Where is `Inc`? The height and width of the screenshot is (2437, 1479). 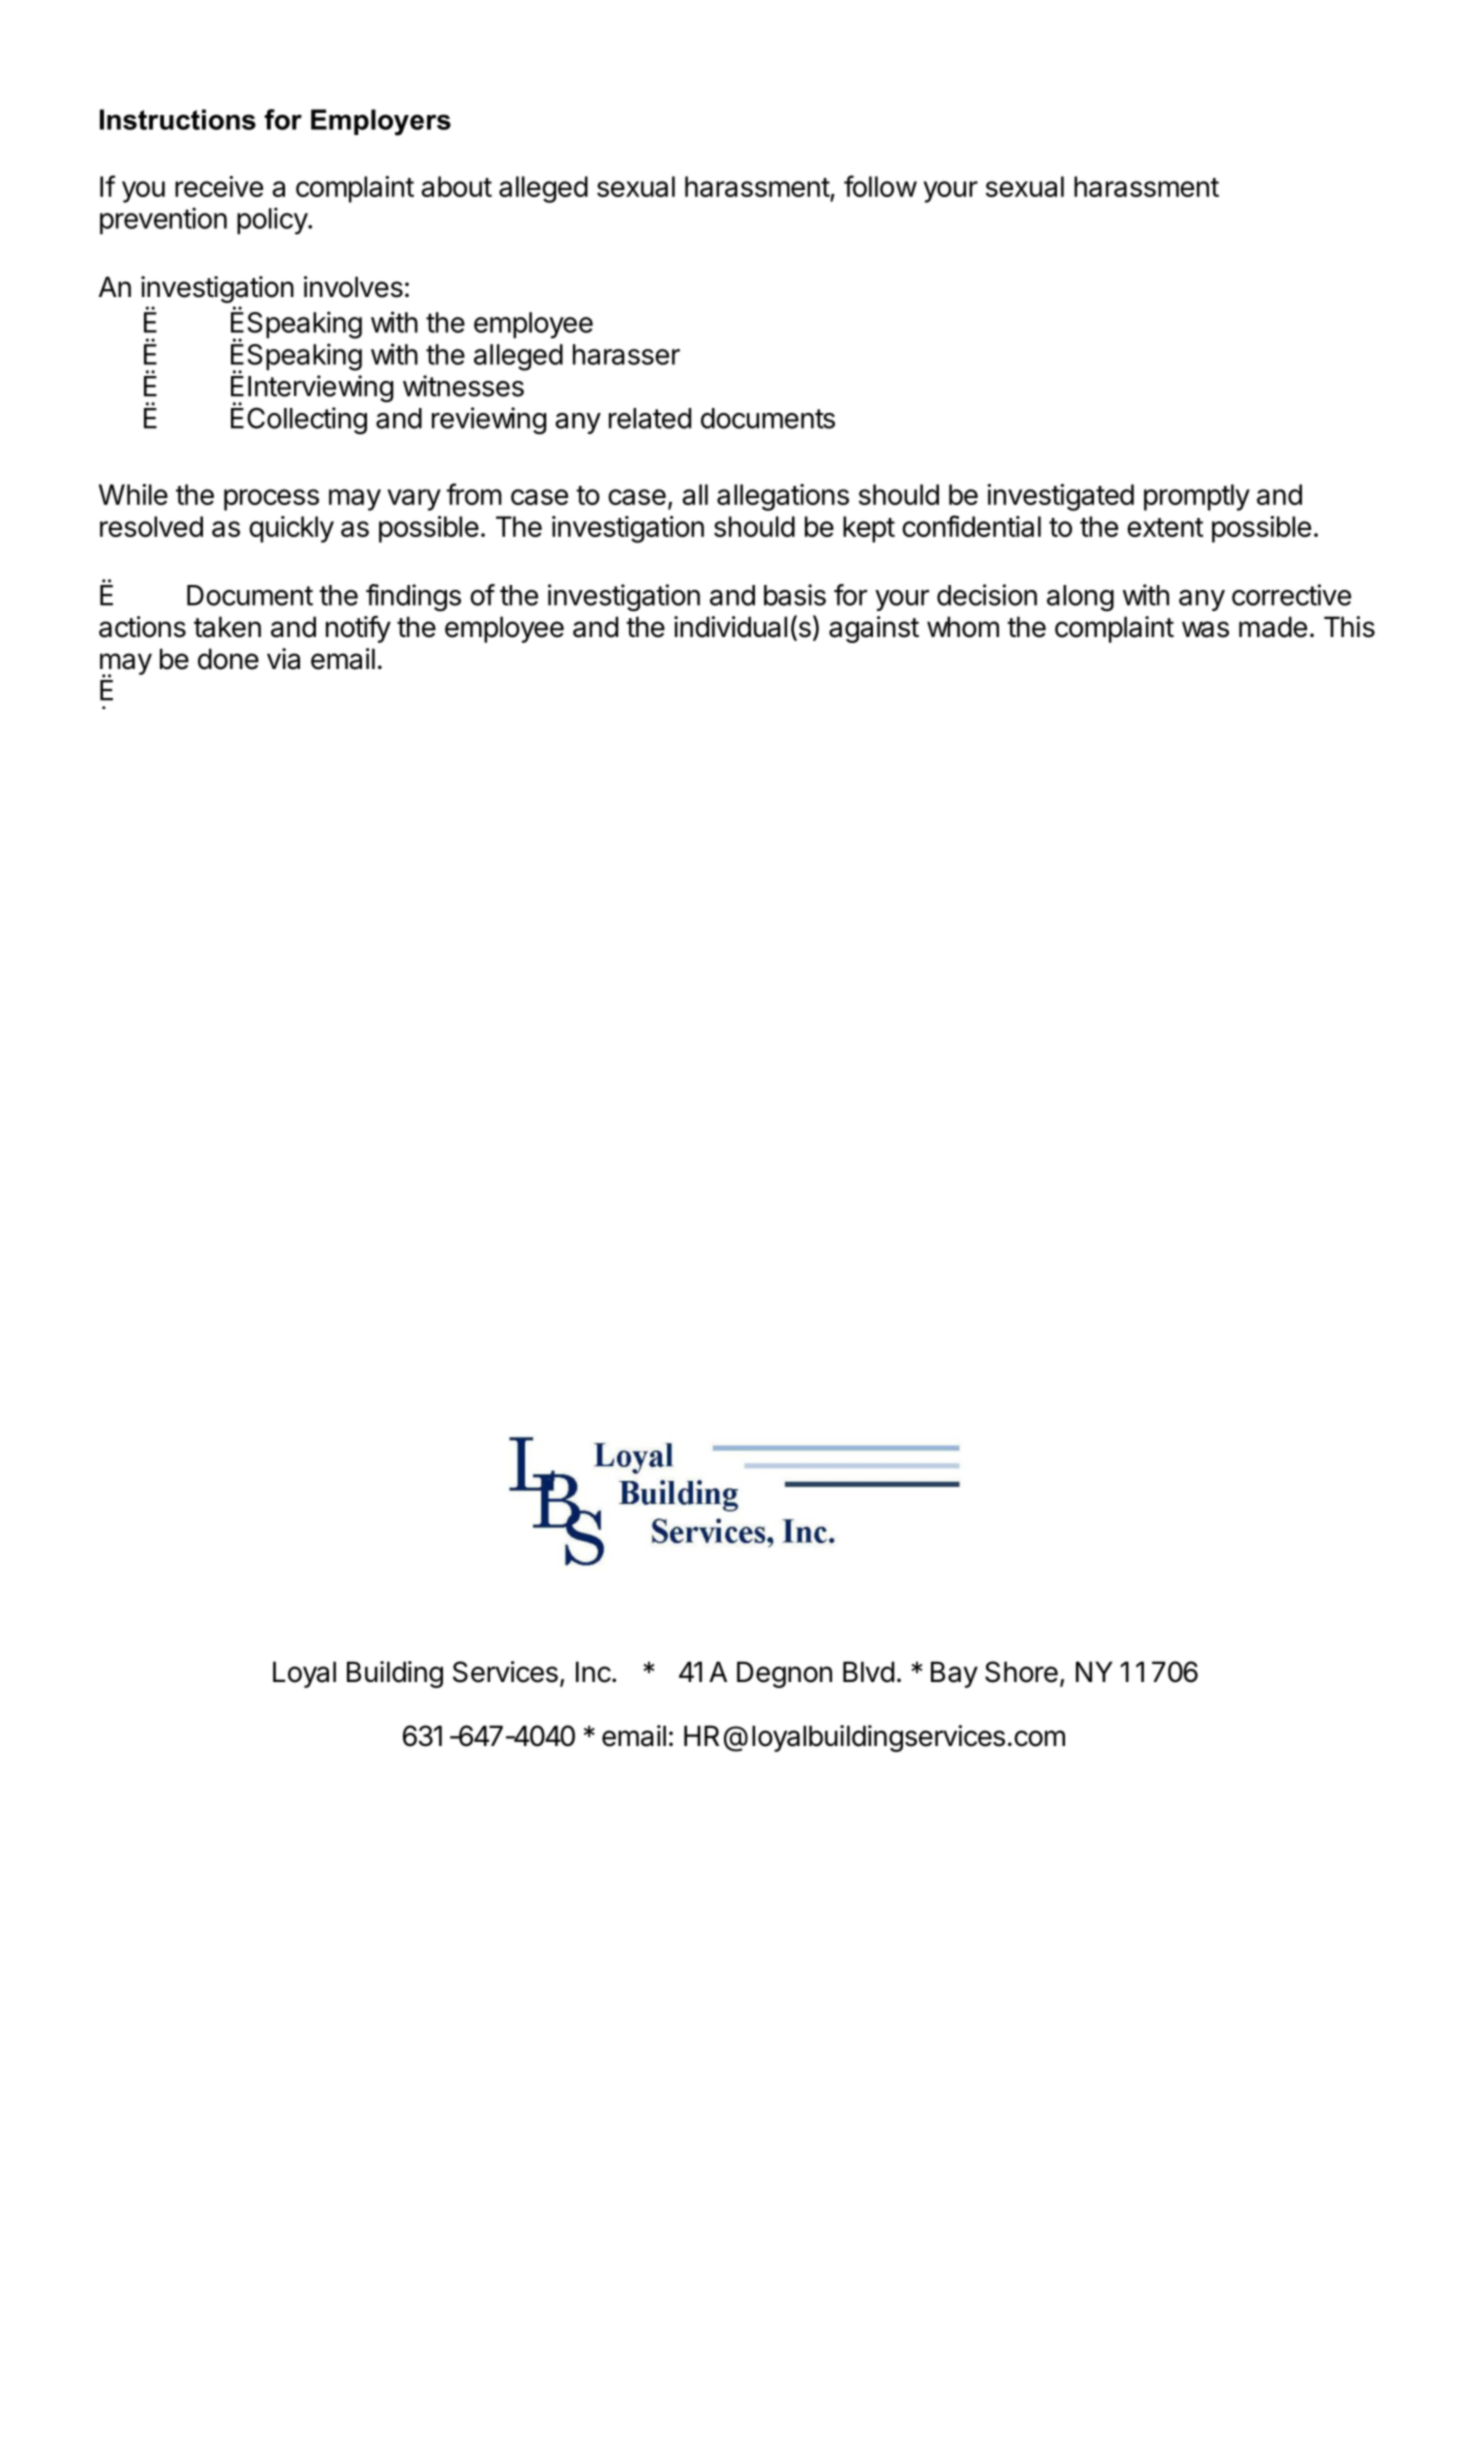
Inc is located at coordinates (593, 1672).
